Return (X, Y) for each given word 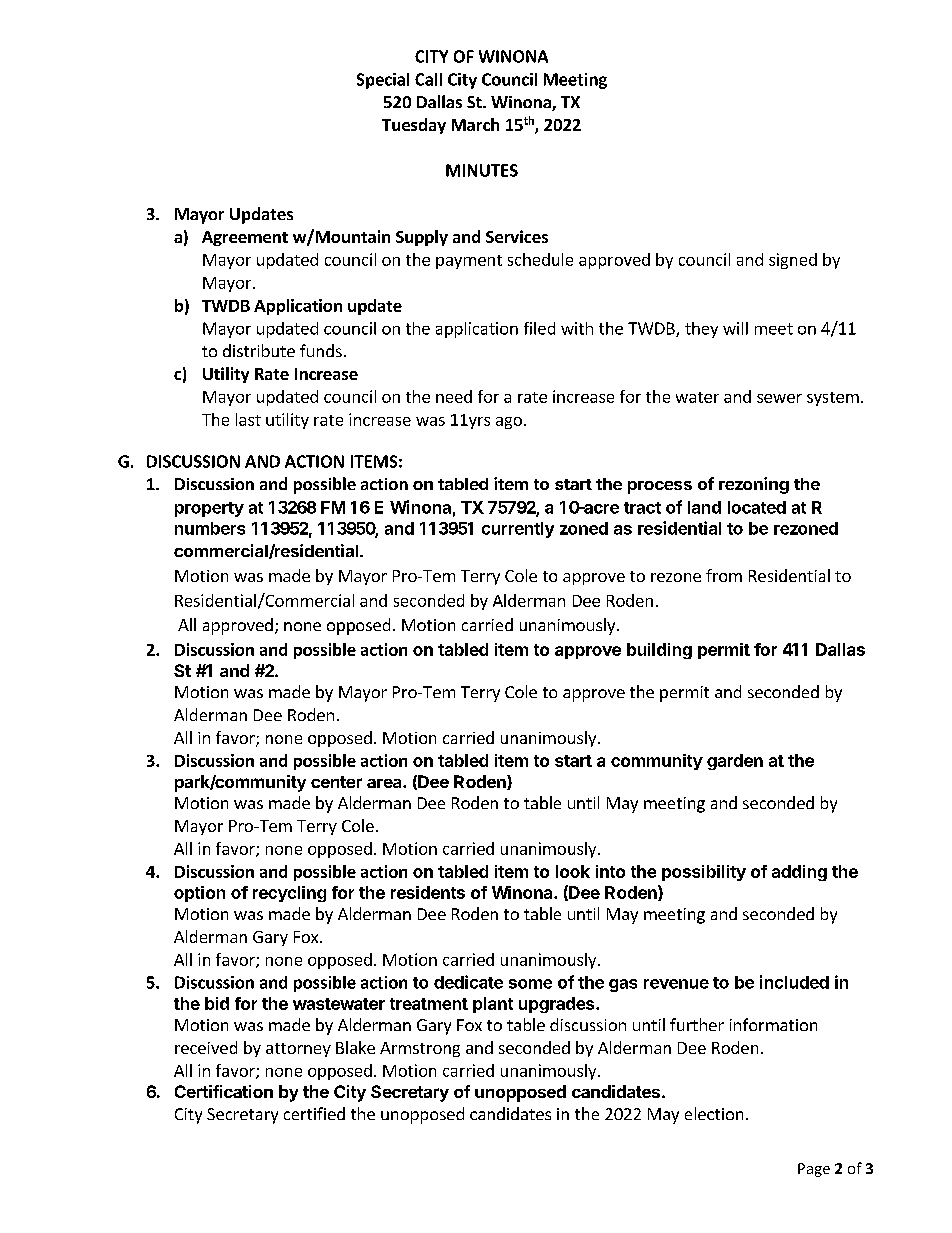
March (475, 124)
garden (735, 762)
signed (793, 261)
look (573, 871)
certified (314, 1113)
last (248, 419)
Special (383, 81)
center (336, 782)
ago (509, 423)
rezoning (754, 485)
